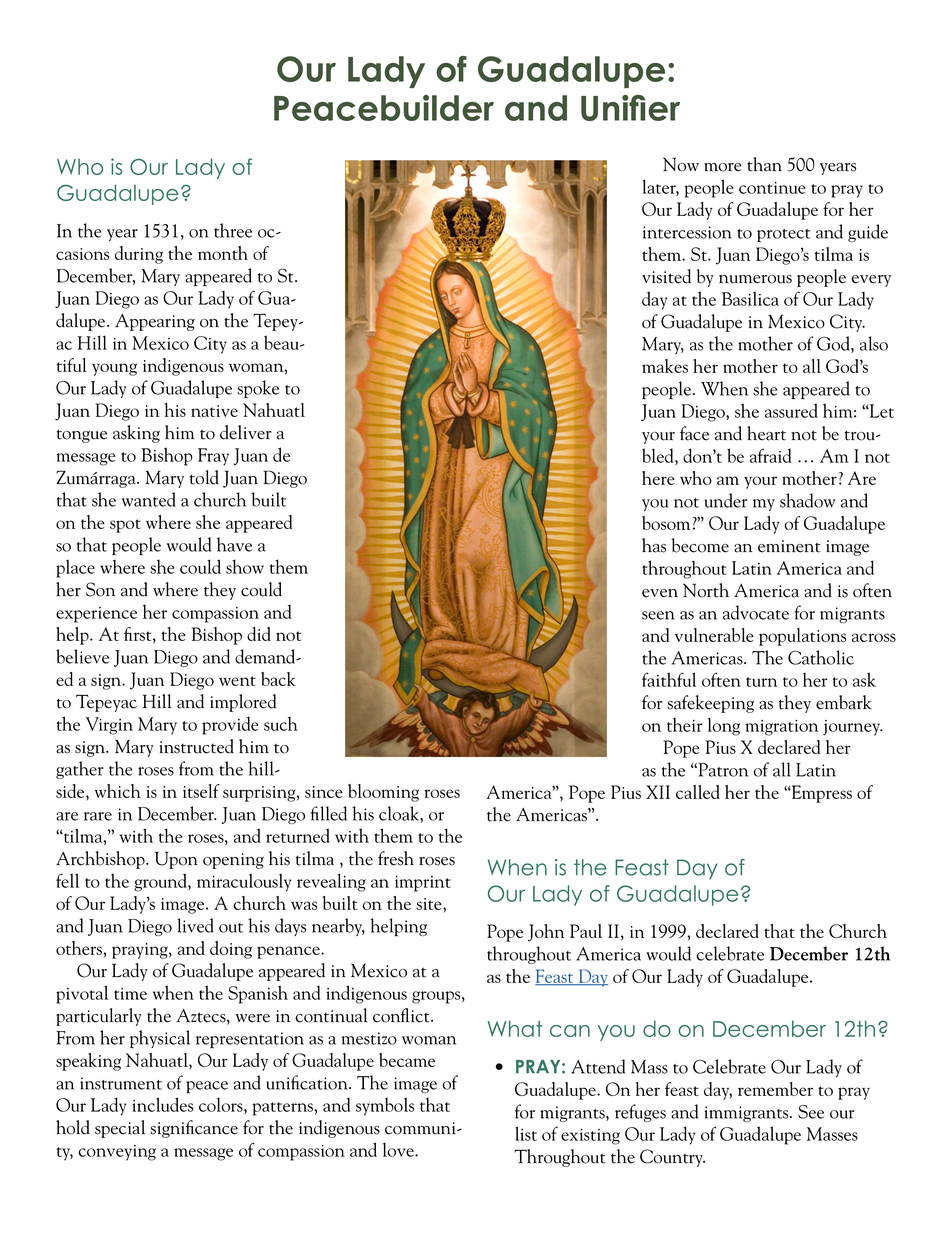 Image resolution: width=952 pixels, height=1233 pixels. What do you see at coordinates (526, 1133) in the document?
I see `list` at bounding box center [526, 1133].
